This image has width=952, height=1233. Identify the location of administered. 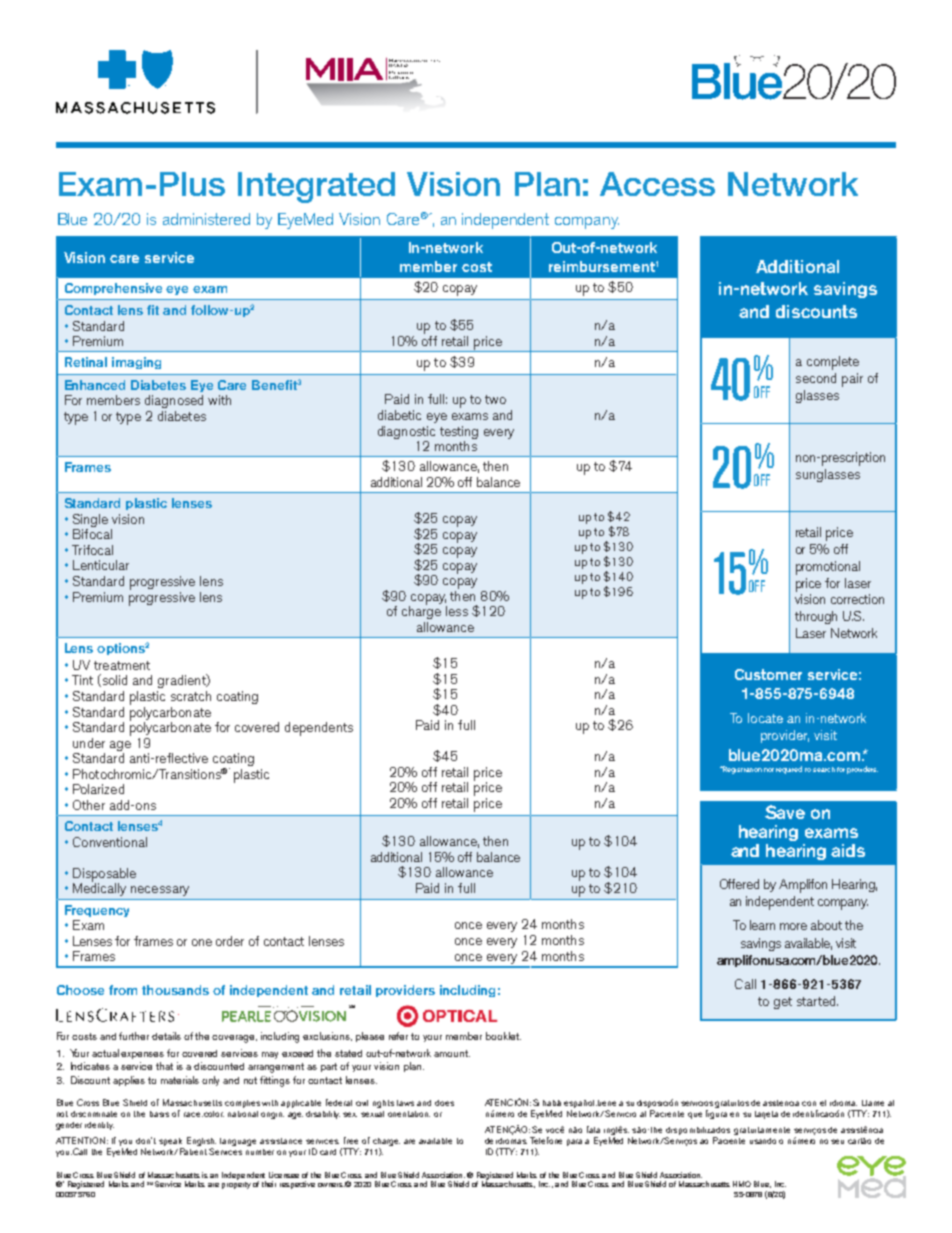
(206, 219).
